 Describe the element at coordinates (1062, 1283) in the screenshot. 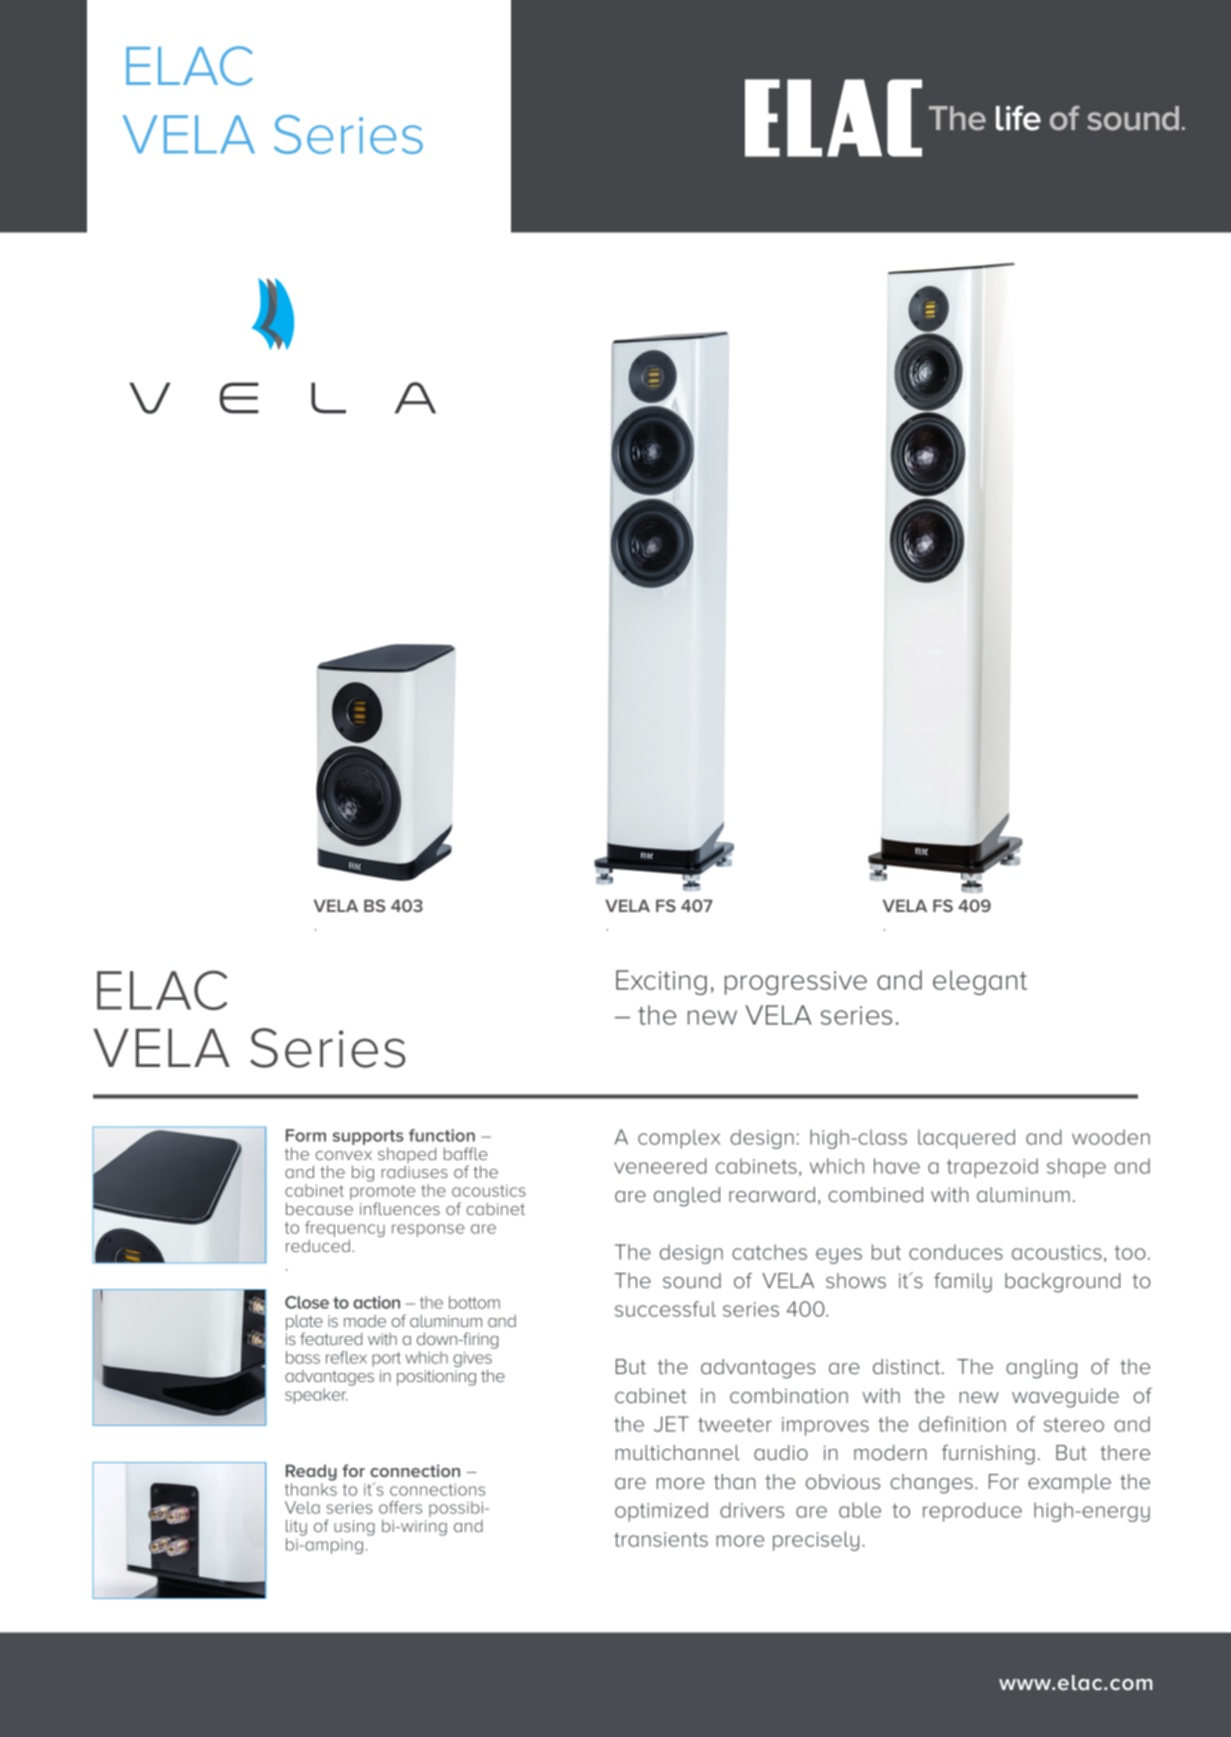

I see `background` at that location.
